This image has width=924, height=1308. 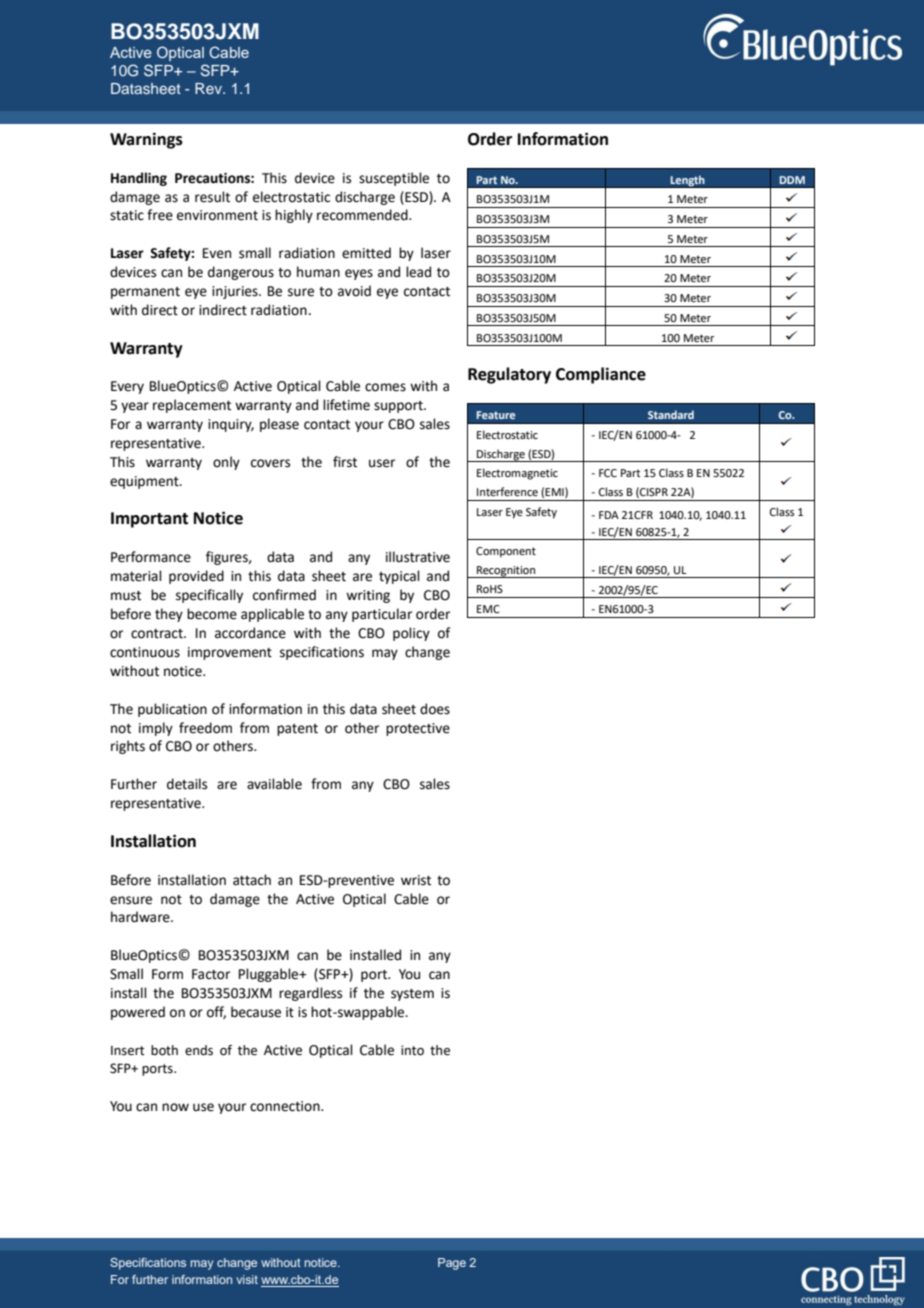 What do you see at coordinates (452, 1264) in the image?
I see `Page` at bounding box center [452, 1264].
